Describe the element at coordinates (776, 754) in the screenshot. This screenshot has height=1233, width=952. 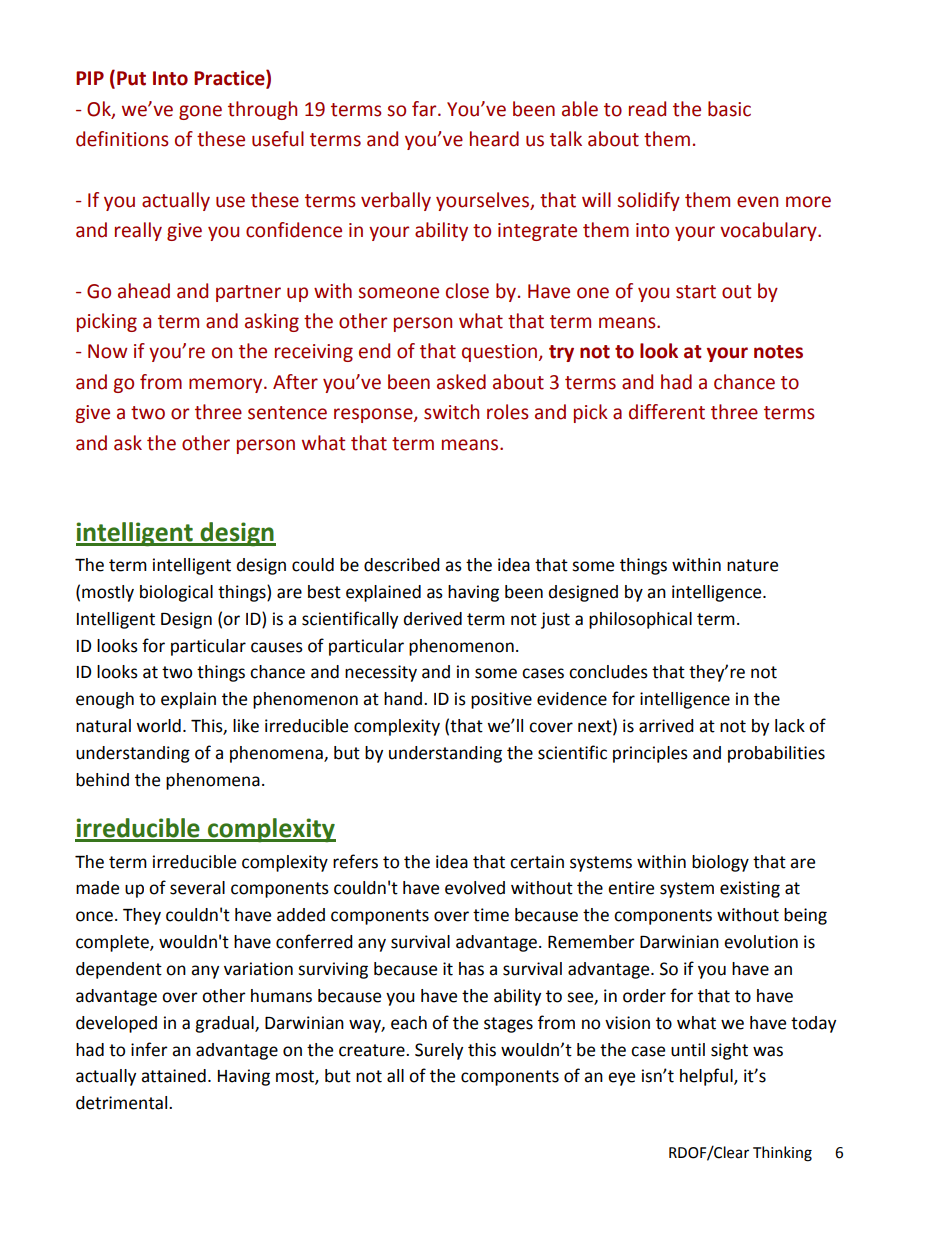
I see `probabilities` at that location.
